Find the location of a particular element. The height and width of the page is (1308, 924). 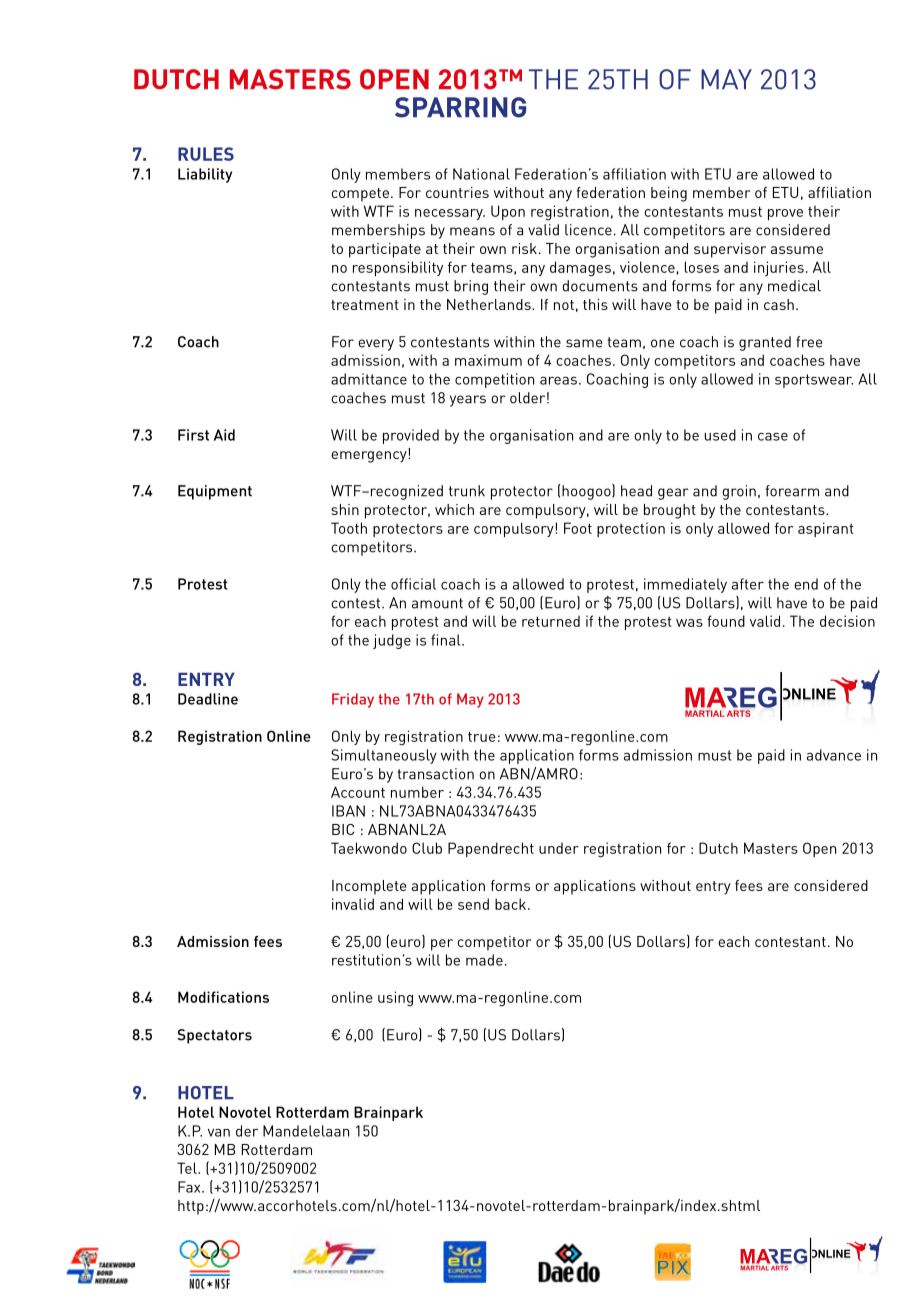

Fax is located at coordinates (190, 1187).
